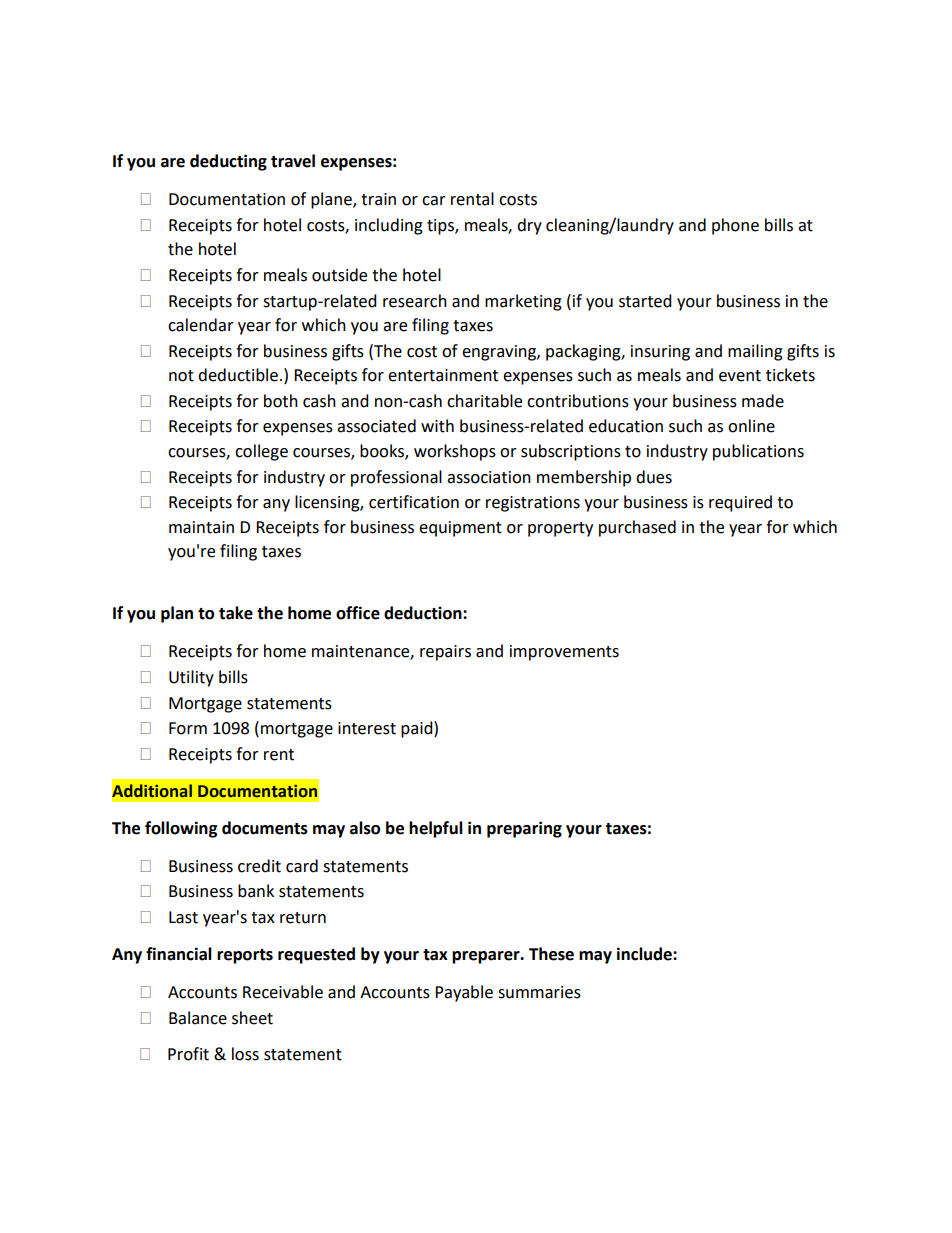 This document has width=952, height=1233. What do you see at coordinates (645, 954) in the document?
I see `include` at bounding box center [645, 954].
